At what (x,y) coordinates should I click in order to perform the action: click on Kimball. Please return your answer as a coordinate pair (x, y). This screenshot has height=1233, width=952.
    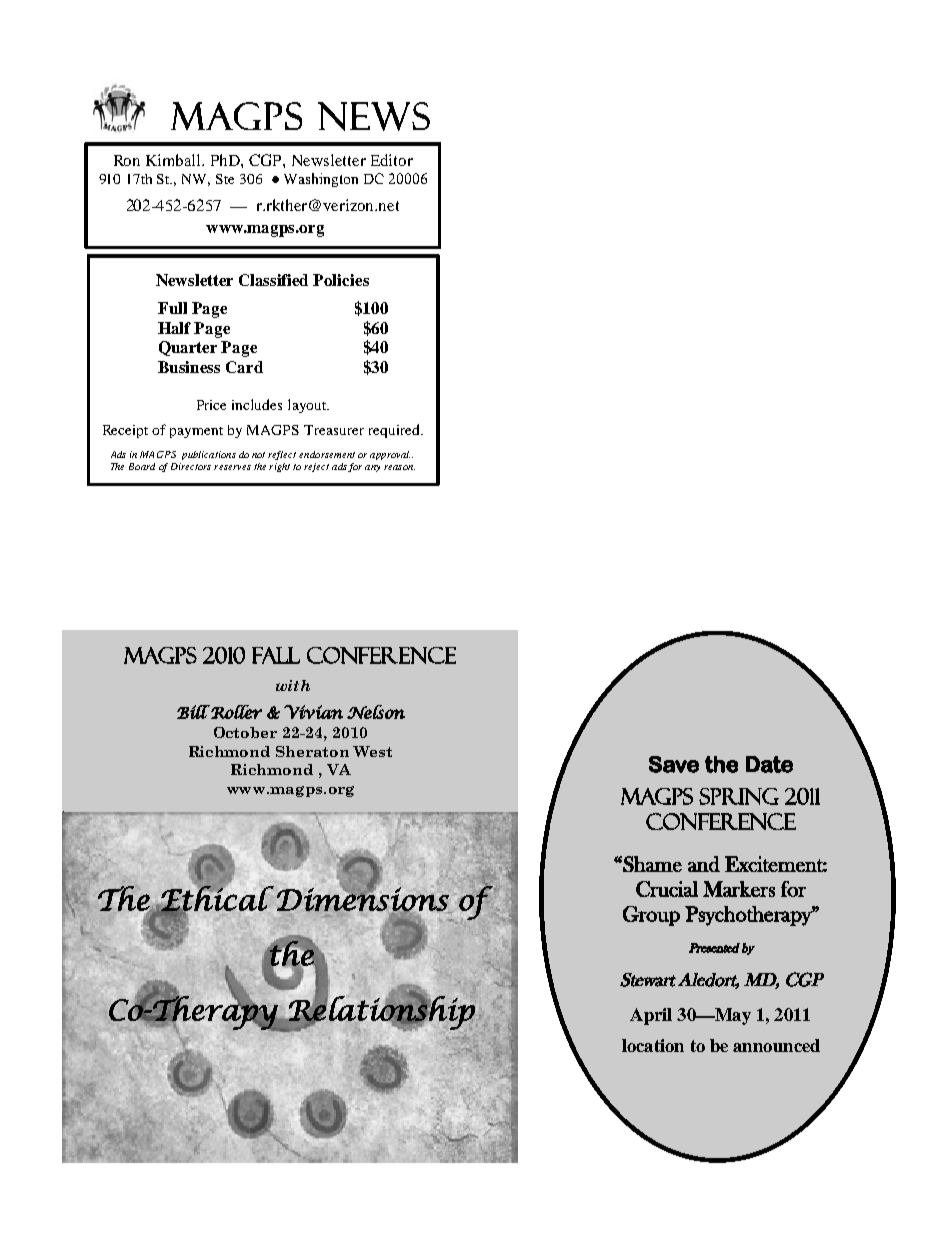
    Looking at the image, I should click on (175, 160).
